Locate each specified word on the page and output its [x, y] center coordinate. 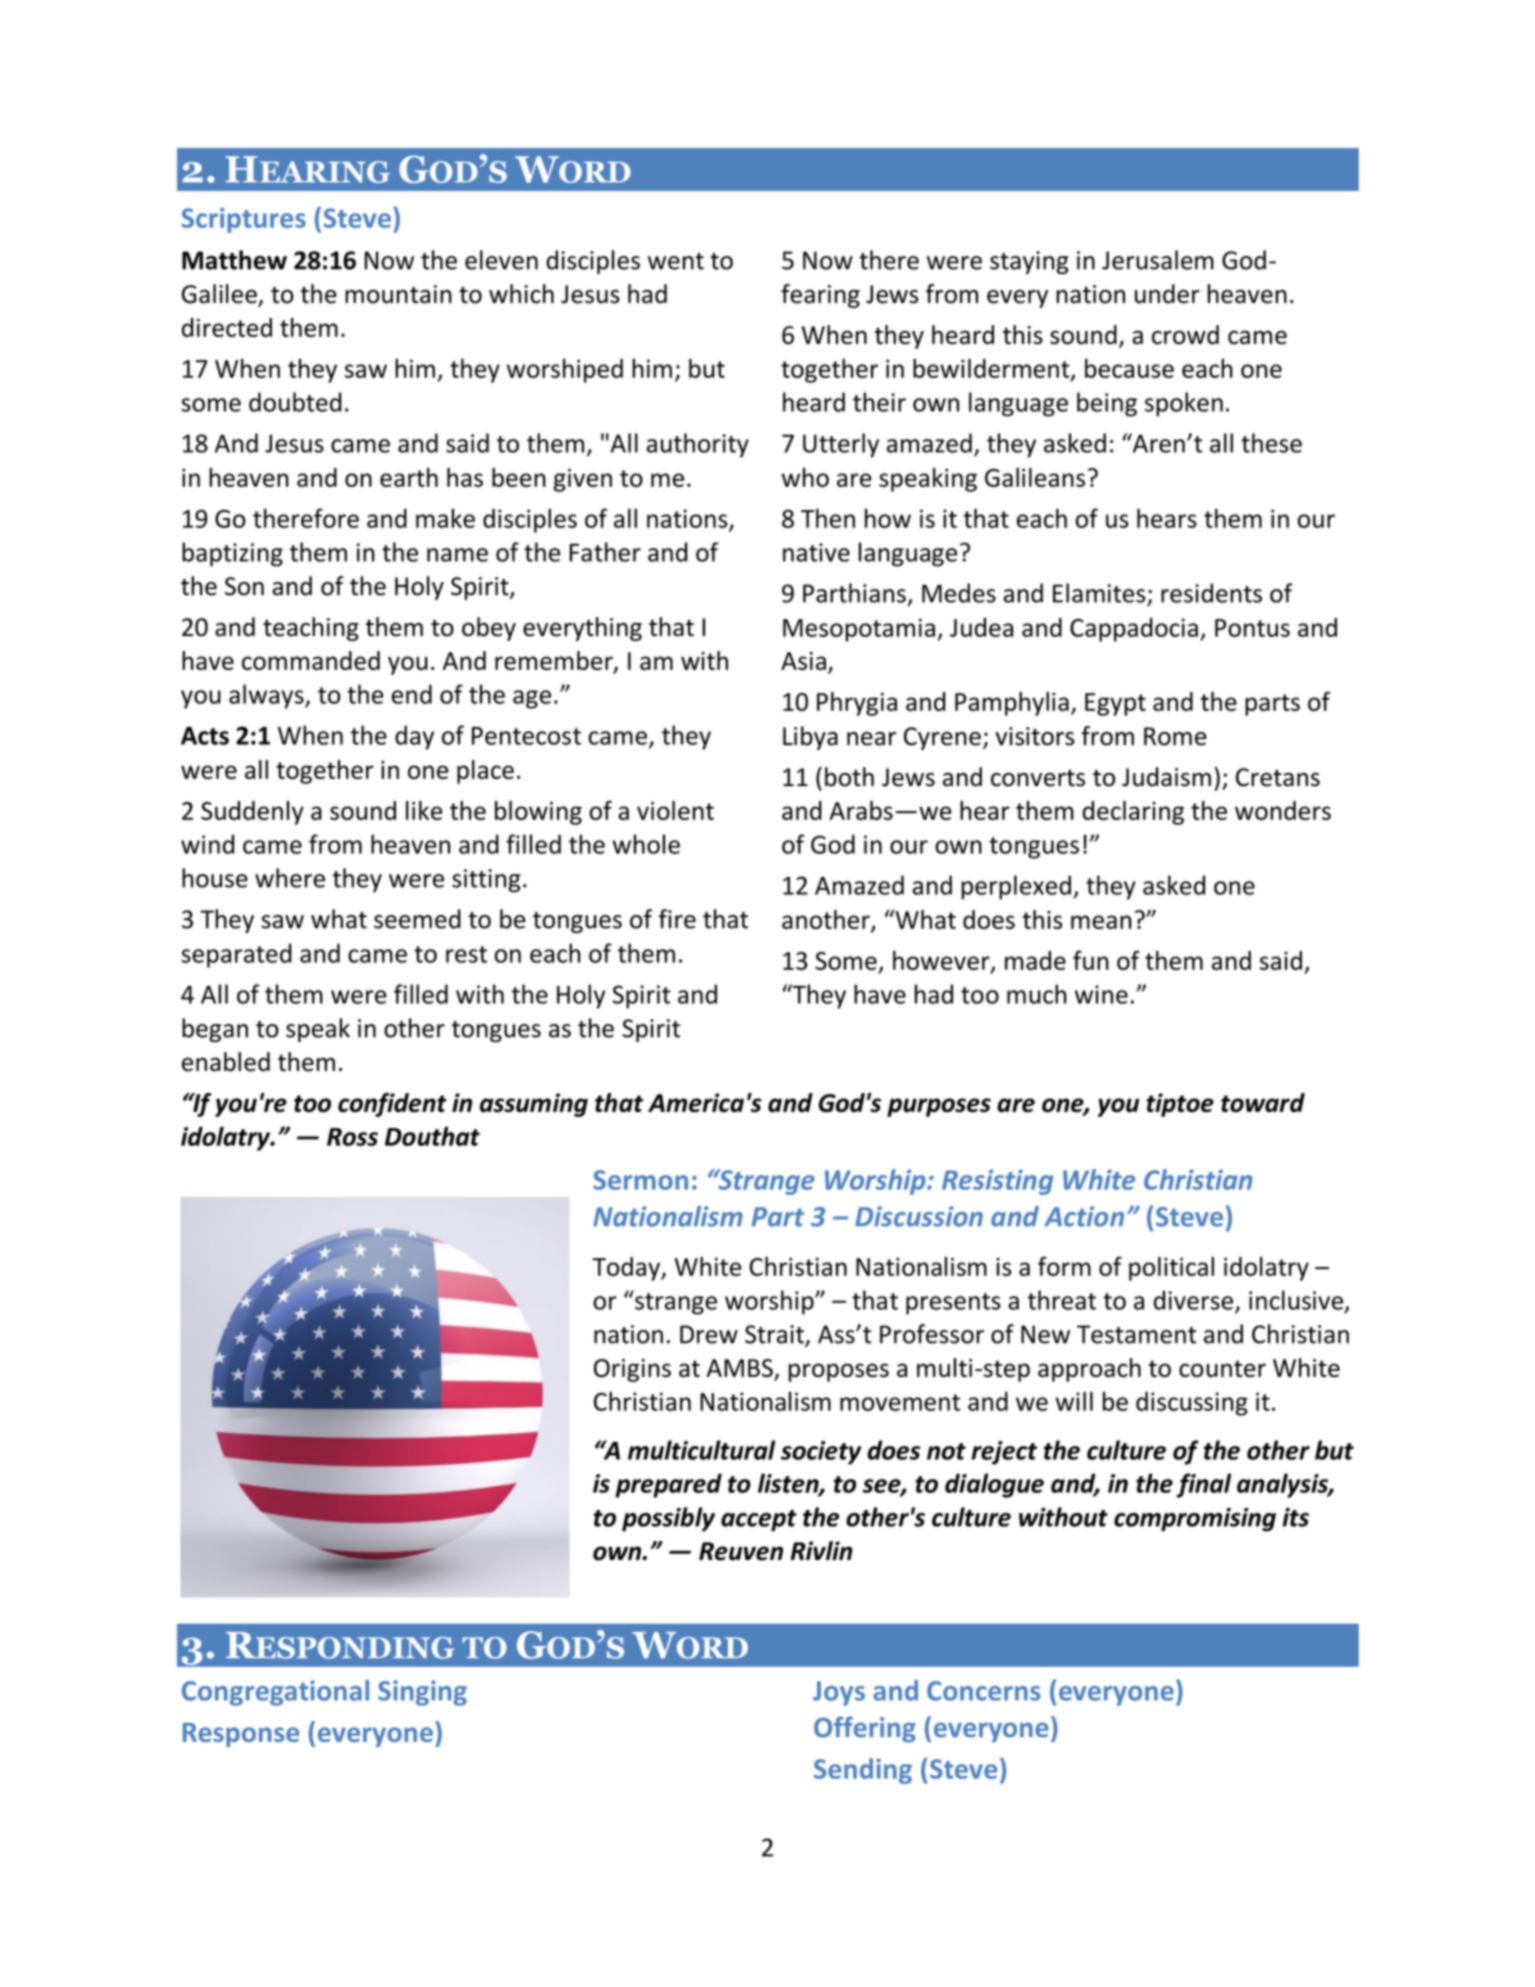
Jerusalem [1158, 260]
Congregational [275, 1693]
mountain [398, 294]
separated [236, 955]
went [676, 261]
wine [1101, 994]
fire [677, 919]
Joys [839, 1693]
